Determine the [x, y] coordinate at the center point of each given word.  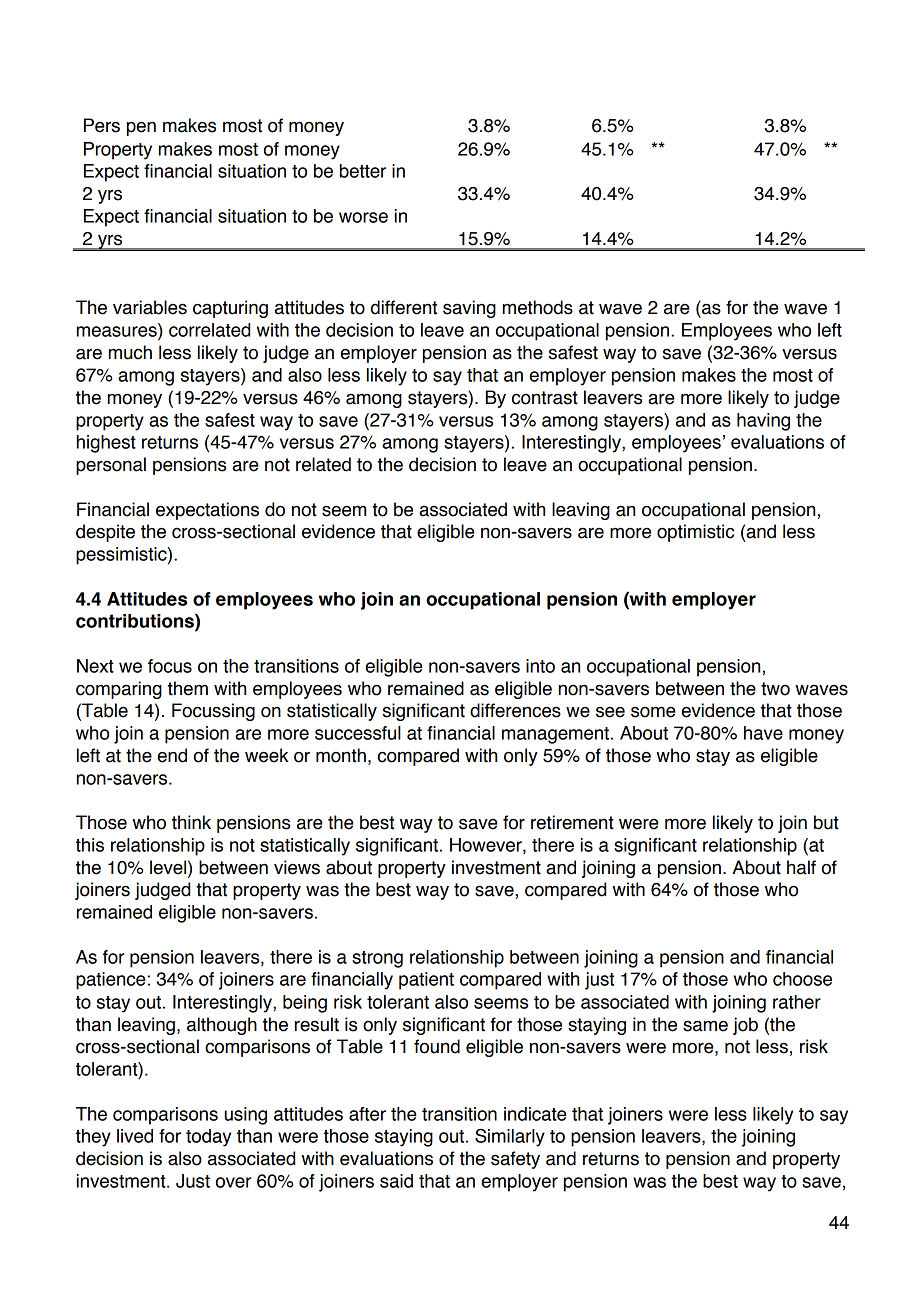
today [208, 1138]
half [801, 867]
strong [377, 959]
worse [363, 217]
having [763, 422]
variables [150, 307]
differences [515, 710]
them [188, 688]
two [775, 689]
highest [106, 444]
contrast [545, 398]
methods [538, 307]
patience [111, 981]
